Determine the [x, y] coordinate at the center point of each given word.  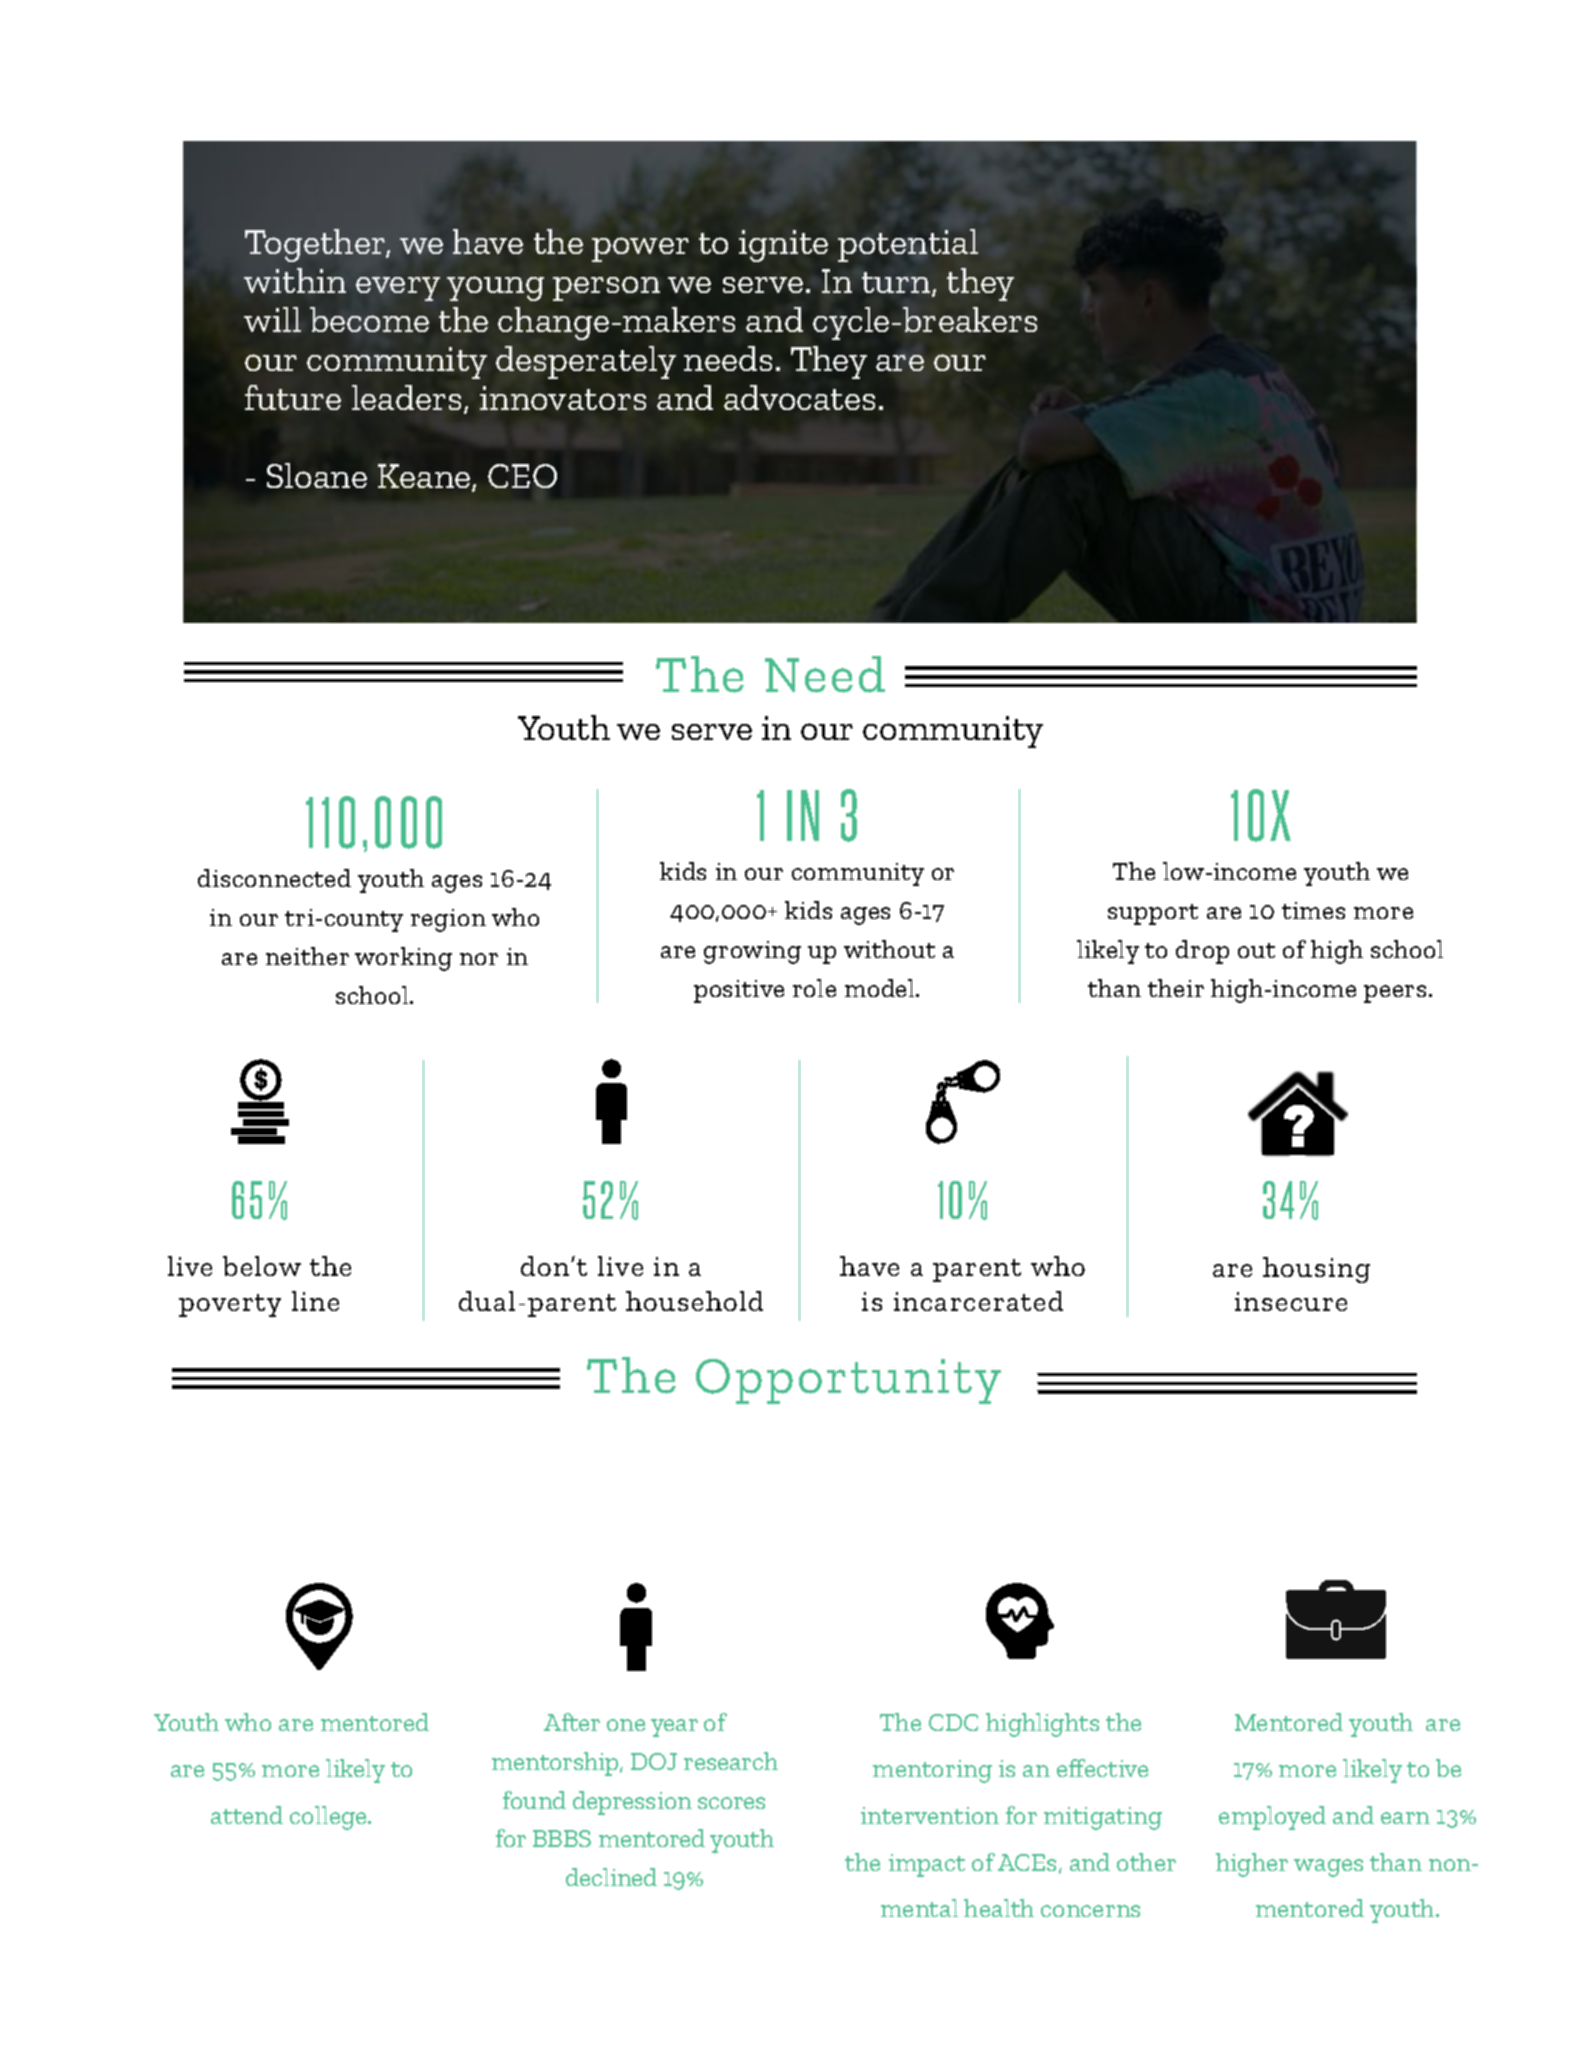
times [1313, 910]
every [398, 289]
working [403, 959]
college [329, 1818]
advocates [799, 397]
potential [908, 245]
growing [752, 952]
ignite [783, 246]
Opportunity [848, 1381]
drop [1202, 952]
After [572, 1722]
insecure [1291, 1301]
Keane [425, 477]
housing [1316, 1270]
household [694, 1301]
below [262, 1266]
